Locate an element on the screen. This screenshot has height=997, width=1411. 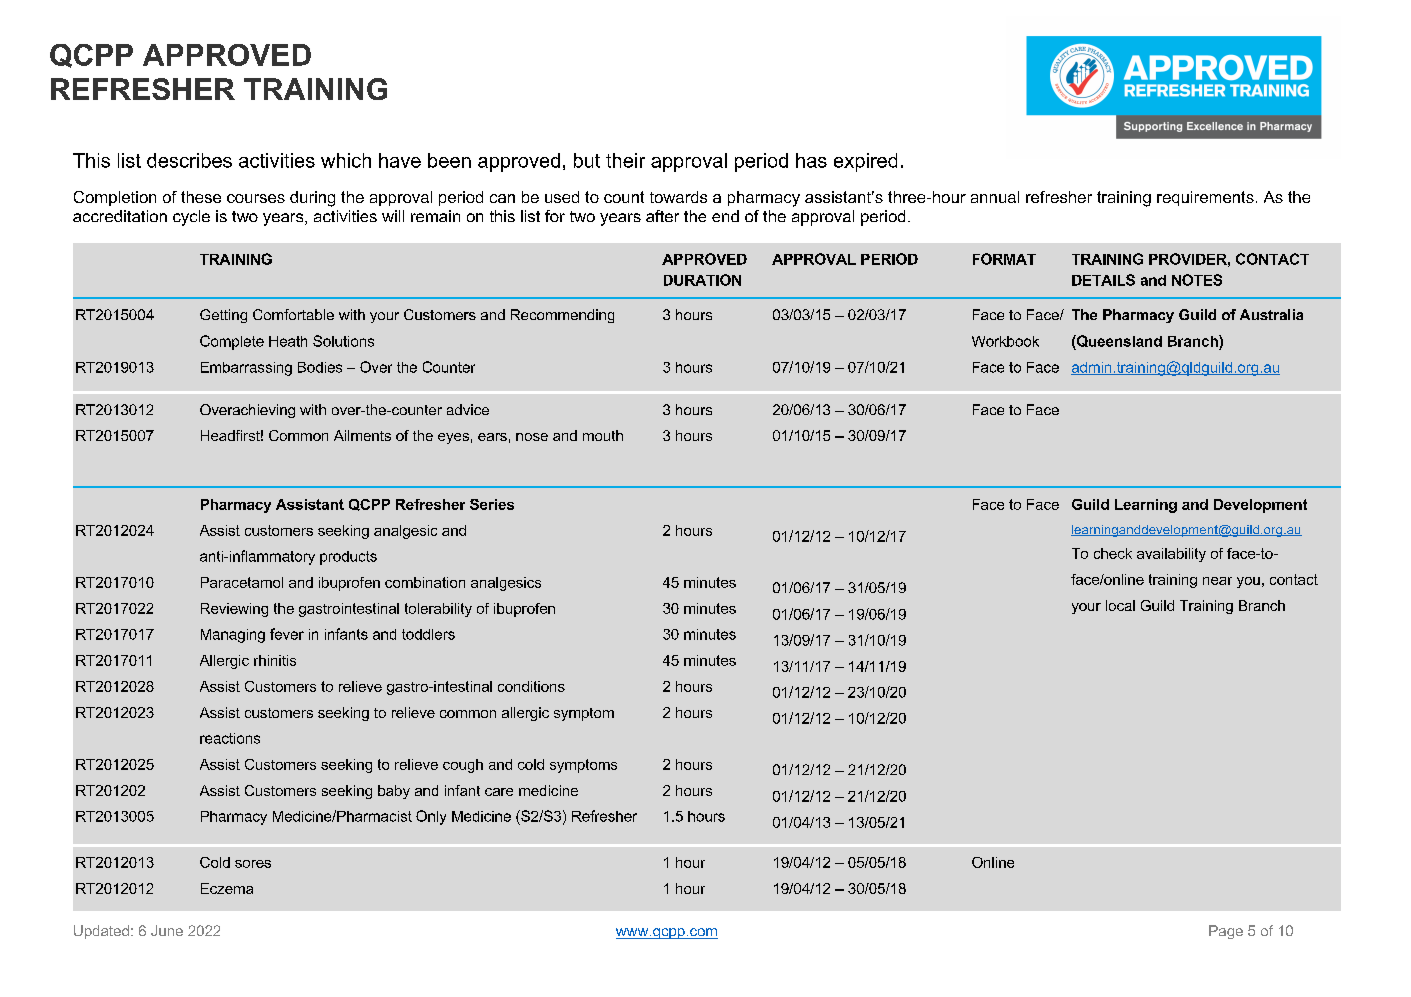
courses is located at coordinates (256, 198).
